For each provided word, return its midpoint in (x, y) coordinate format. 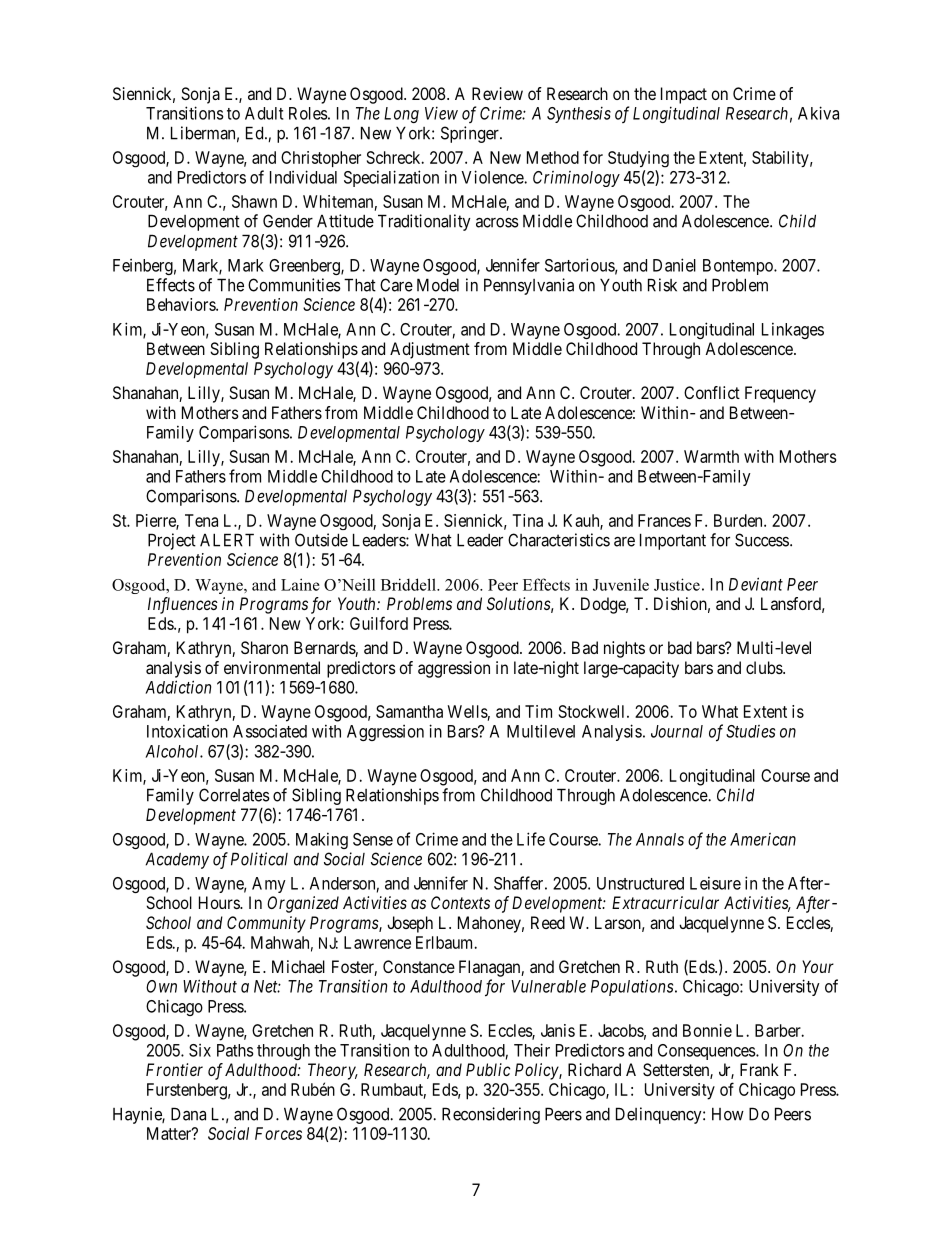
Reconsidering (491, 1115)
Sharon (264, 647)
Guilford (379, 623)
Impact (684, 95)
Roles (308, 113)
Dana (188, 1114)
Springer (471, 134)
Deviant (756, 584)
